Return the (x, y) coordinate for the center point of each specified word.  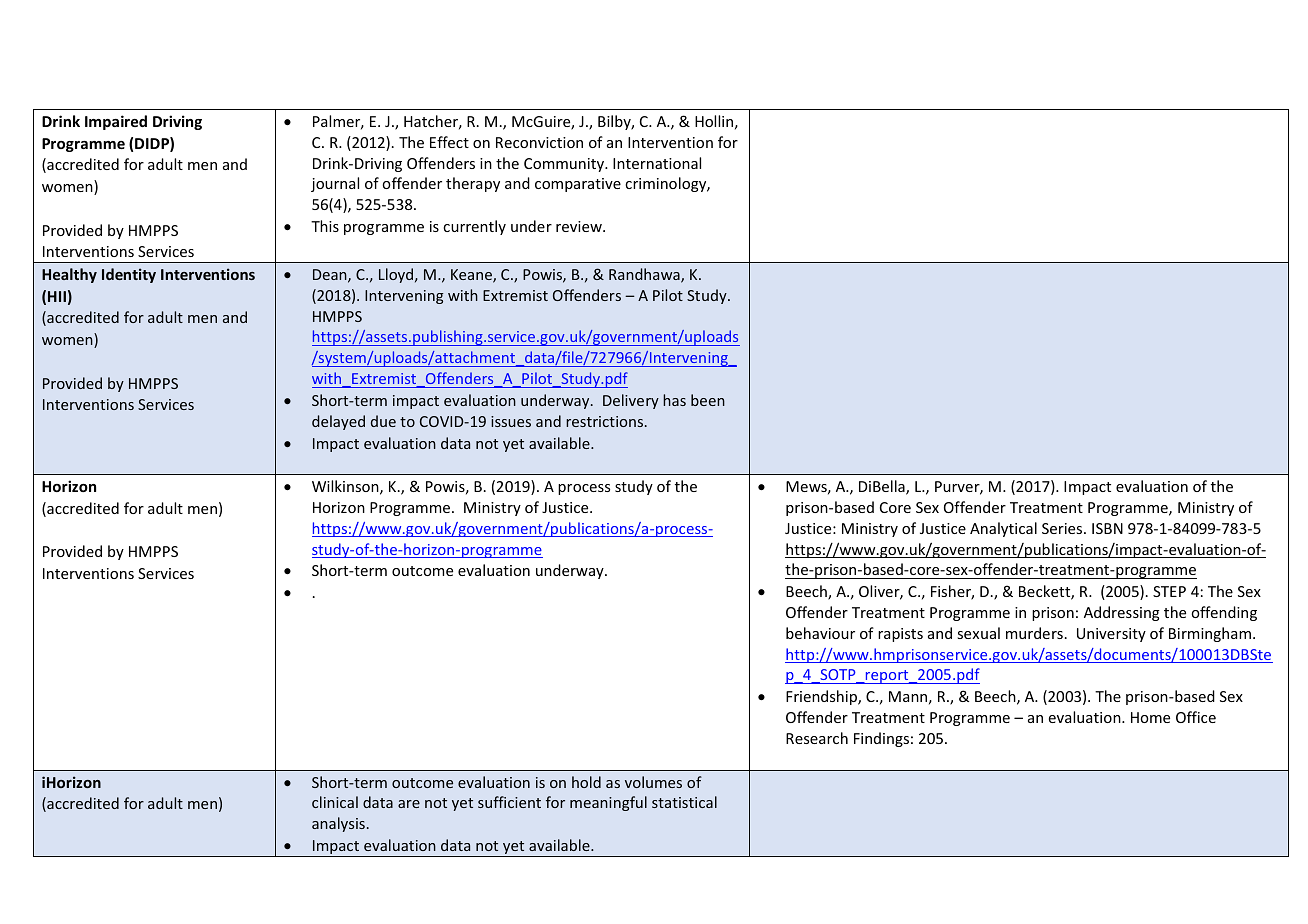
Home (1150, 717)
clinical (335, 802)
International (657, 163)
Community (565, 165)
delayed (338, 422)
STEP (1169, 591)
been (708, 400)
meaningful (608, 803)
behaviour (820, 633)
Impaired (116, 122)
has (674, 400)
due (383, 421)
